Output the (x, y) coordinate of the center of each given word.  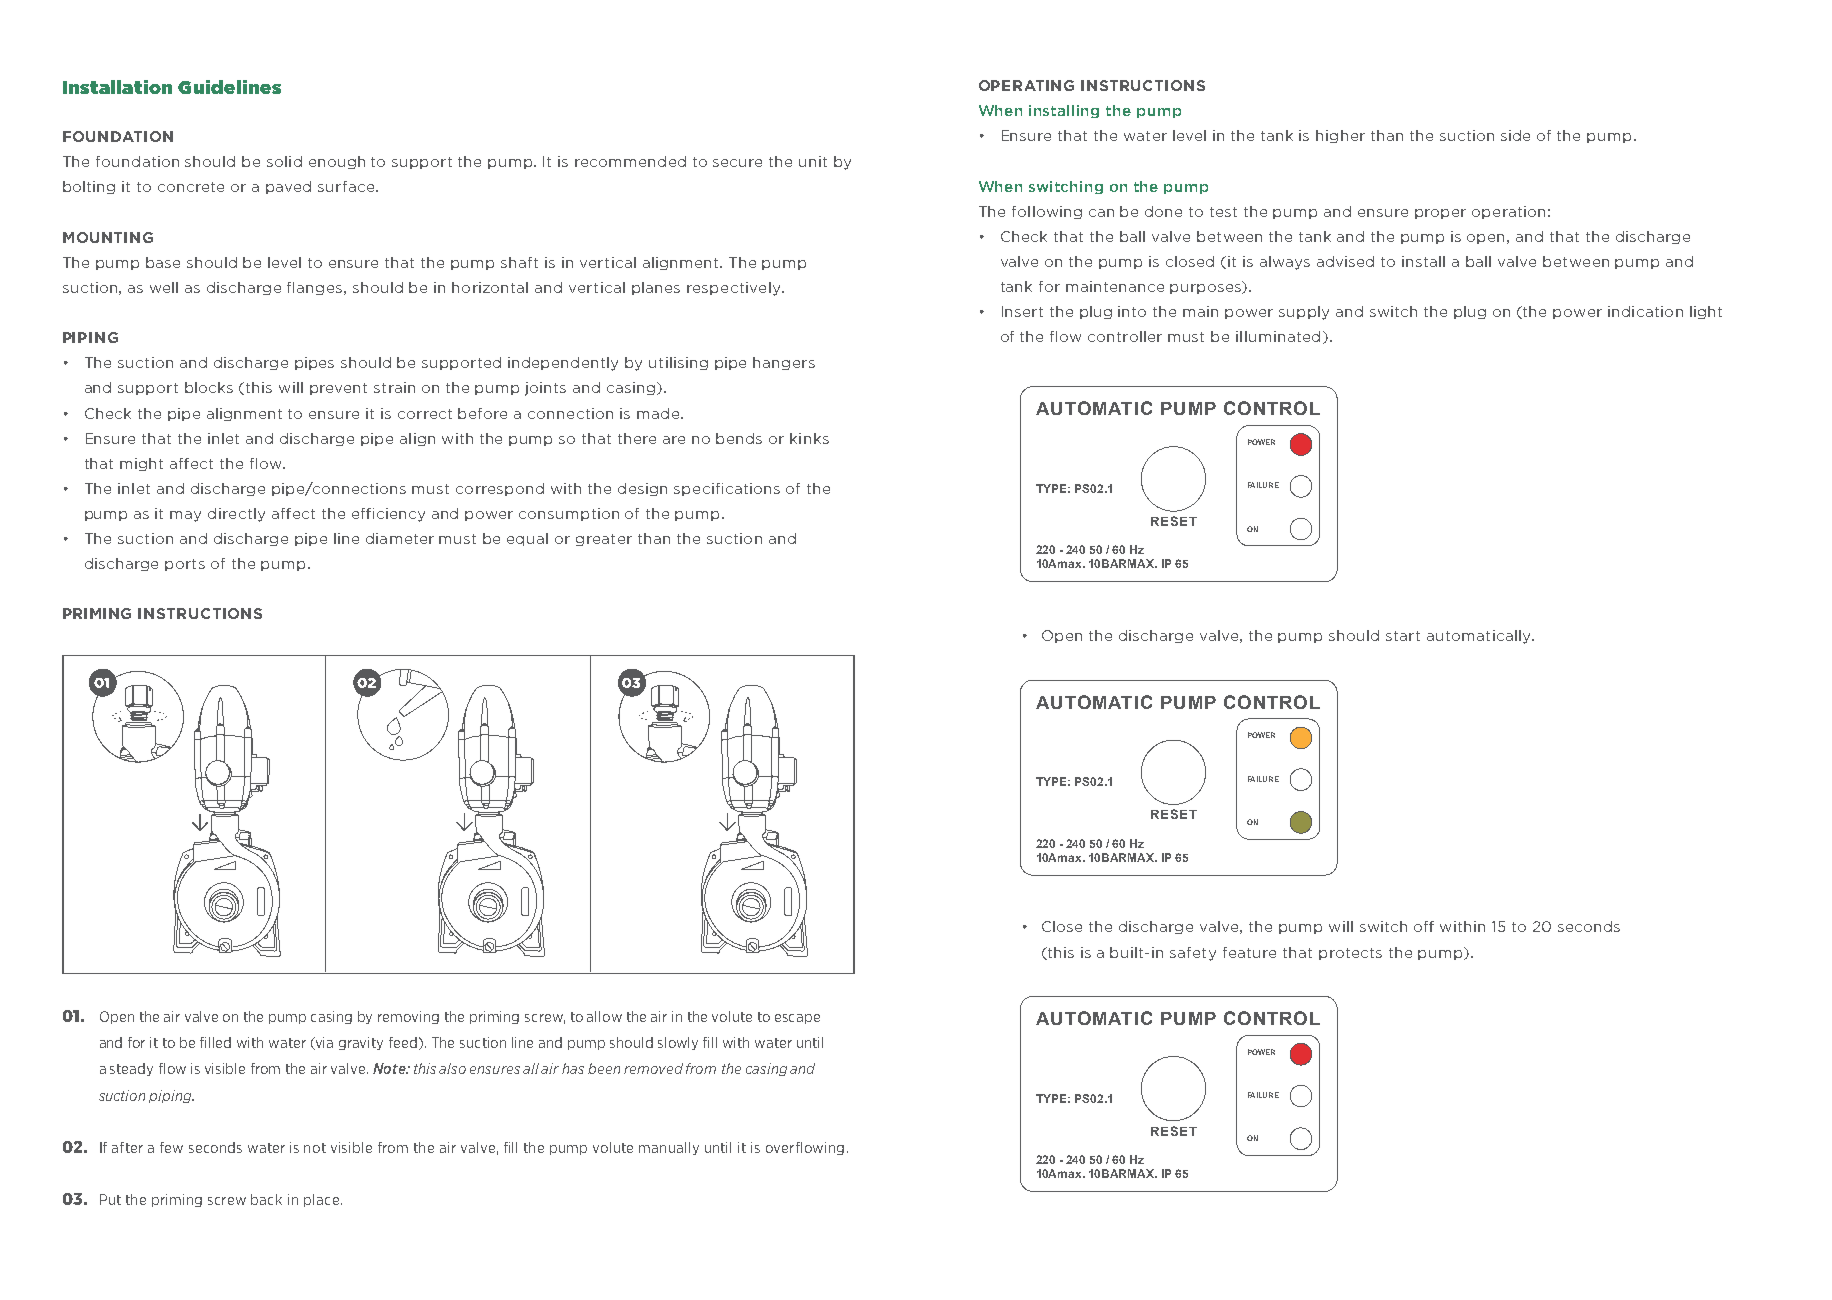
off (1424, 926)
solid (284, 161)
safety (1193, 954)
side (1515, 135)
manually (669, 1148)
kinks (809, 438)
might (141, 464)
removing (408, 1017)
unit (813, 161)
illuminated (1278, 336)
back (266, 1199)
